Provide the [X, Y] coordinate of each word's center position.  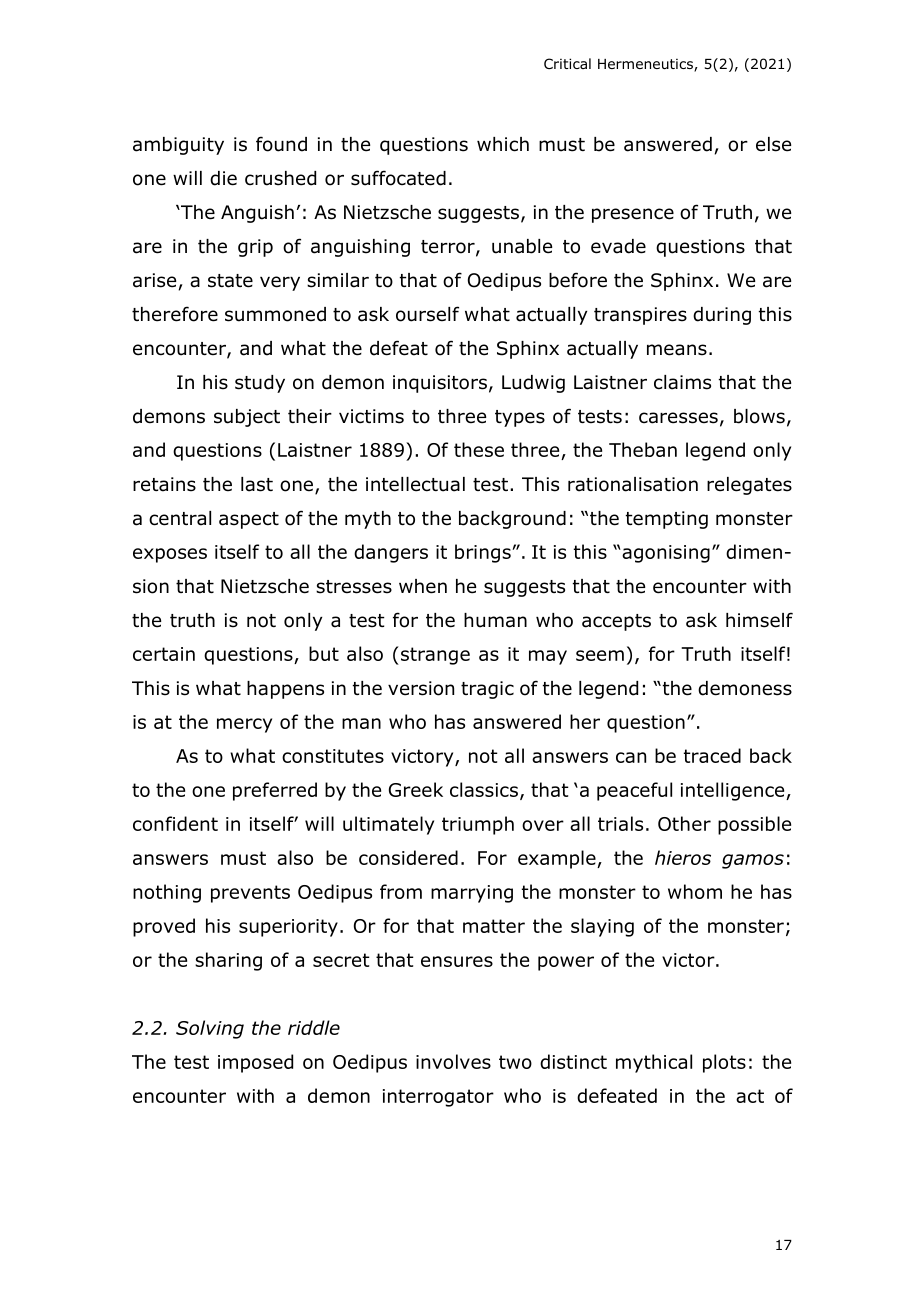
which [503, 144]
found [281, 144]
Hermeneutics [646, 65]
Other [684, 823]
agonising [665, 554]
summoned [275, 314]
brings [484, 553]
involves [453, 1061]
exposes [170, 555]
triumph [478, 825]
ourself [427, 314]
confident [175, 823]
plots [724, 1063]
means [677, 350]
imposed [255, 1063]
